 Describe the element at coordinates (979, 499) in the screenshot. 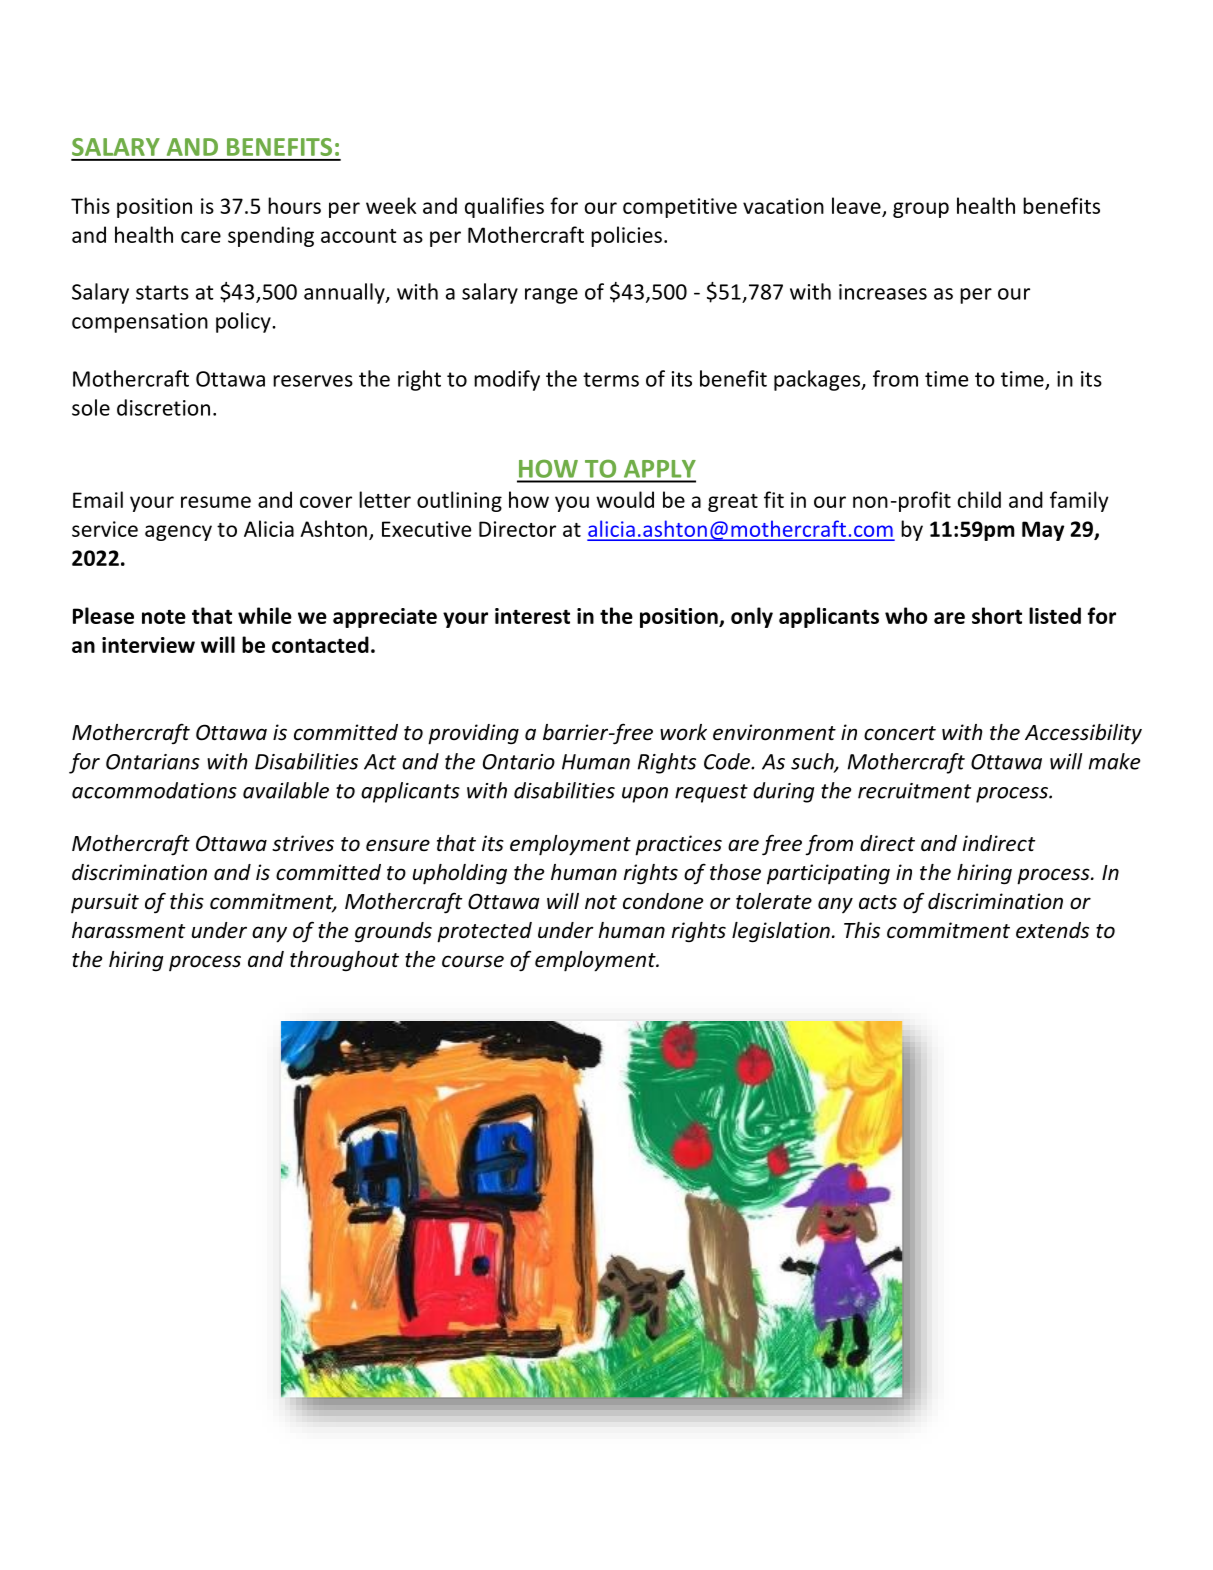

I see `child` at that location.
